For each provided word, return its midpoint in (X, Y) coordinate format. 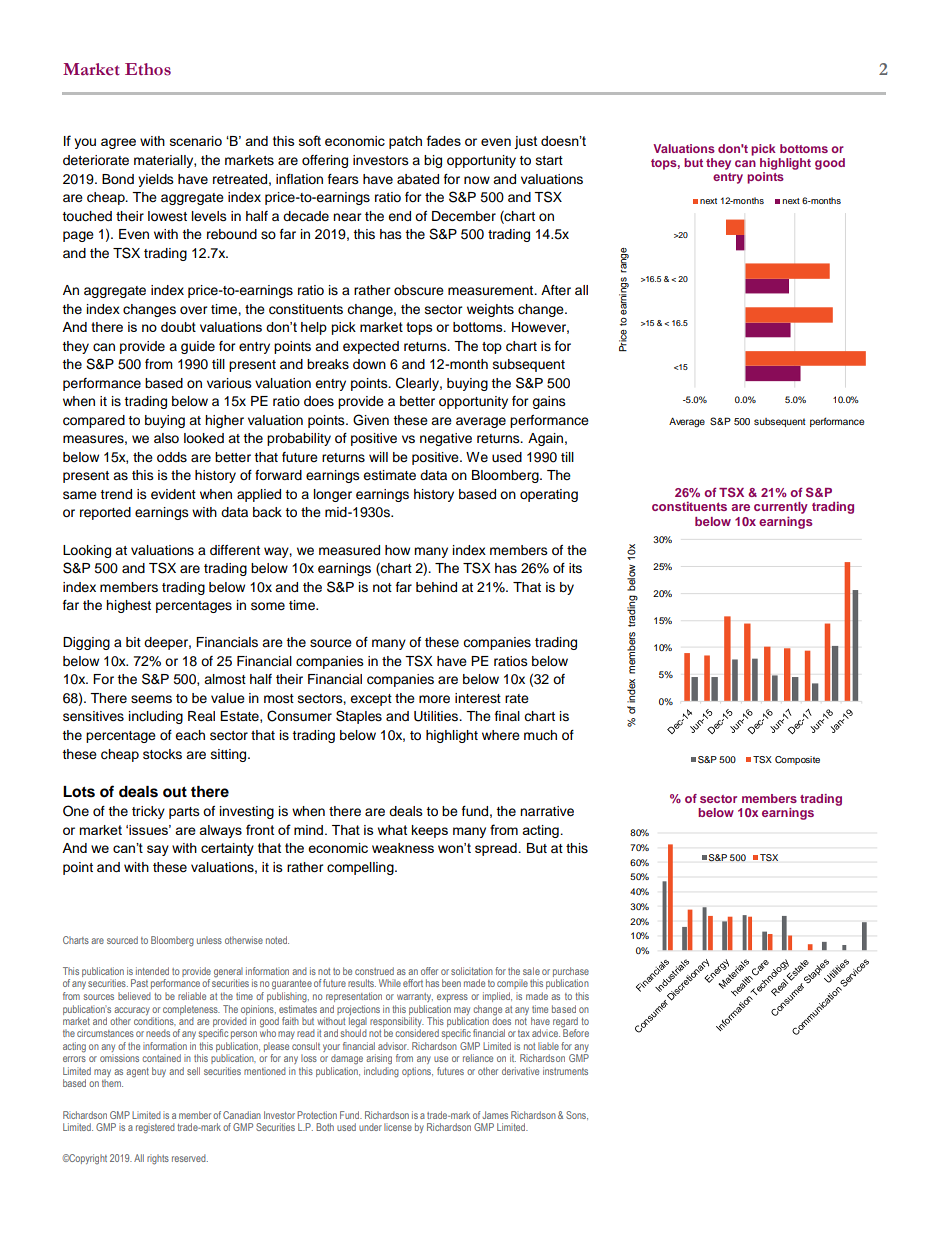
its (575, 568)
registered (155, 1128)
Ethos (148, 69)
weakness (403, 848)
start (549, 160)
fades (444, 140)
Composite (797, 760)
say (158, 850)
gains (549, 402)
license (398, 1127)
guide (198, 347)
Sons (577, 1115)
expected (371, 347)
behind (436, 587)
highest (128, 606)
